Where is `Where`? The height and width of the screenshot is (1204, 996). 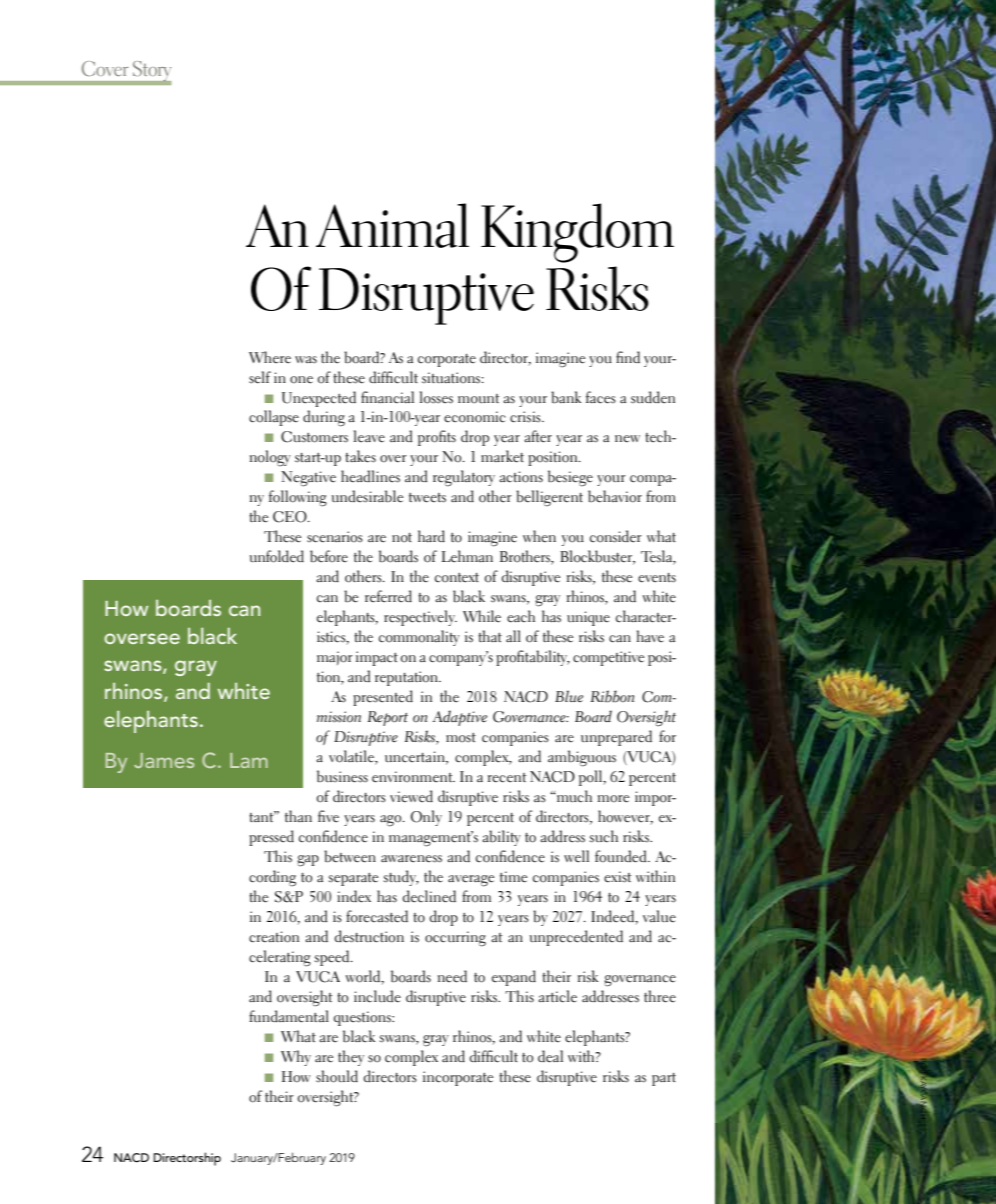
Where is located at coordinates (270, 357).
